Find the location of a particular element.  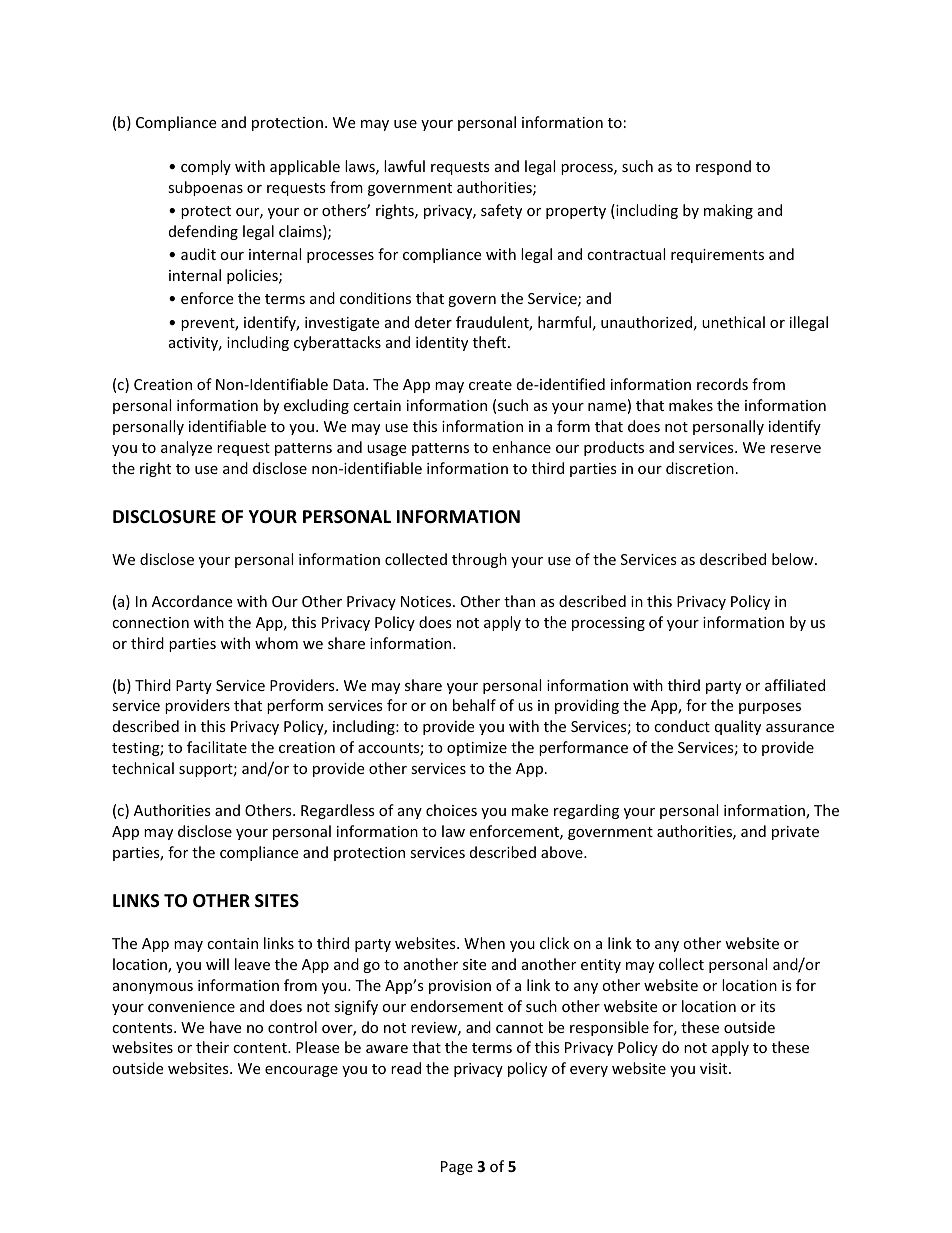

facilitate is located at coordinates (217, 747).
